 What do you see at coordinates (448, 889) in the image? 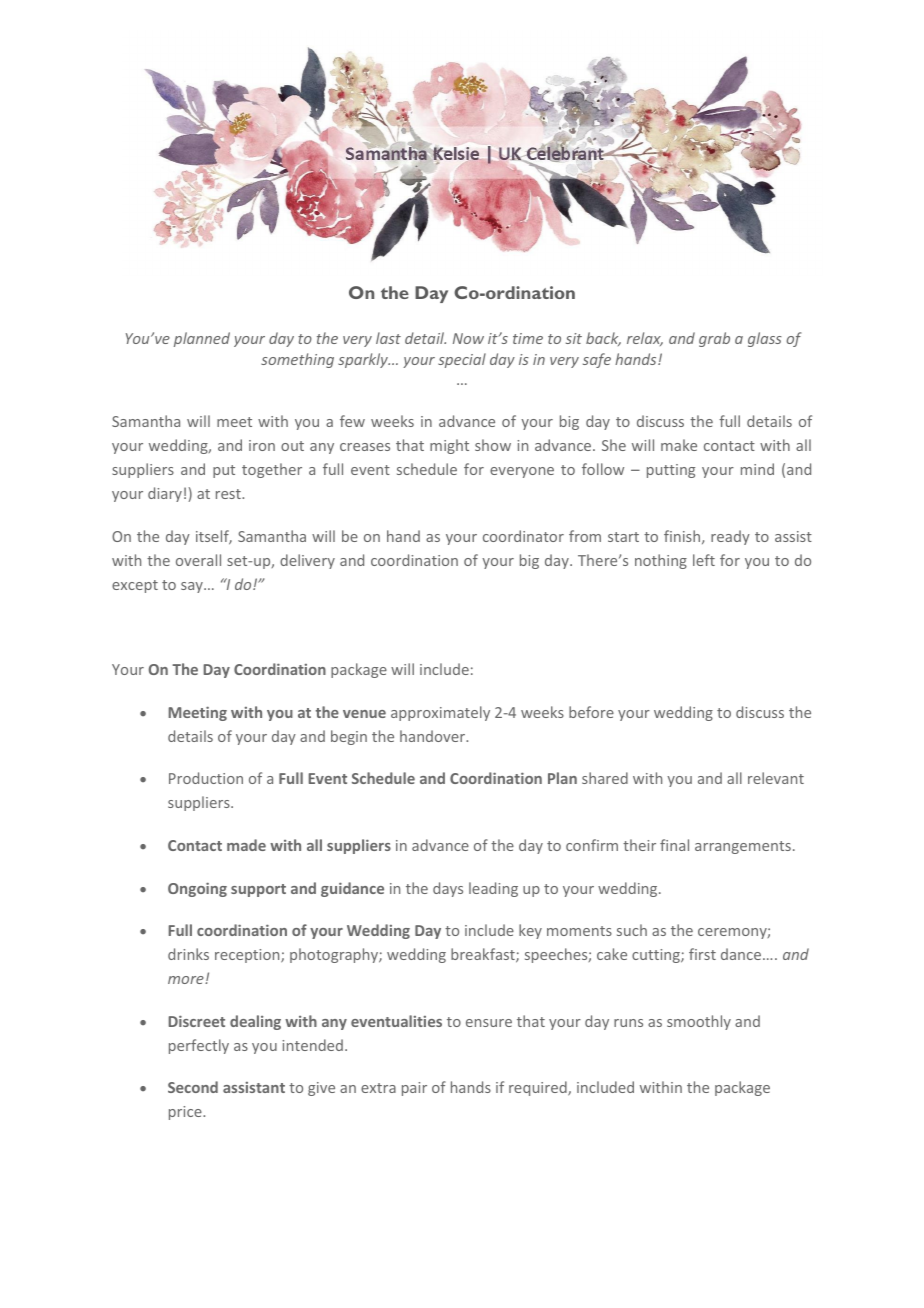
I see `days` at bounding box center [448, 889].
